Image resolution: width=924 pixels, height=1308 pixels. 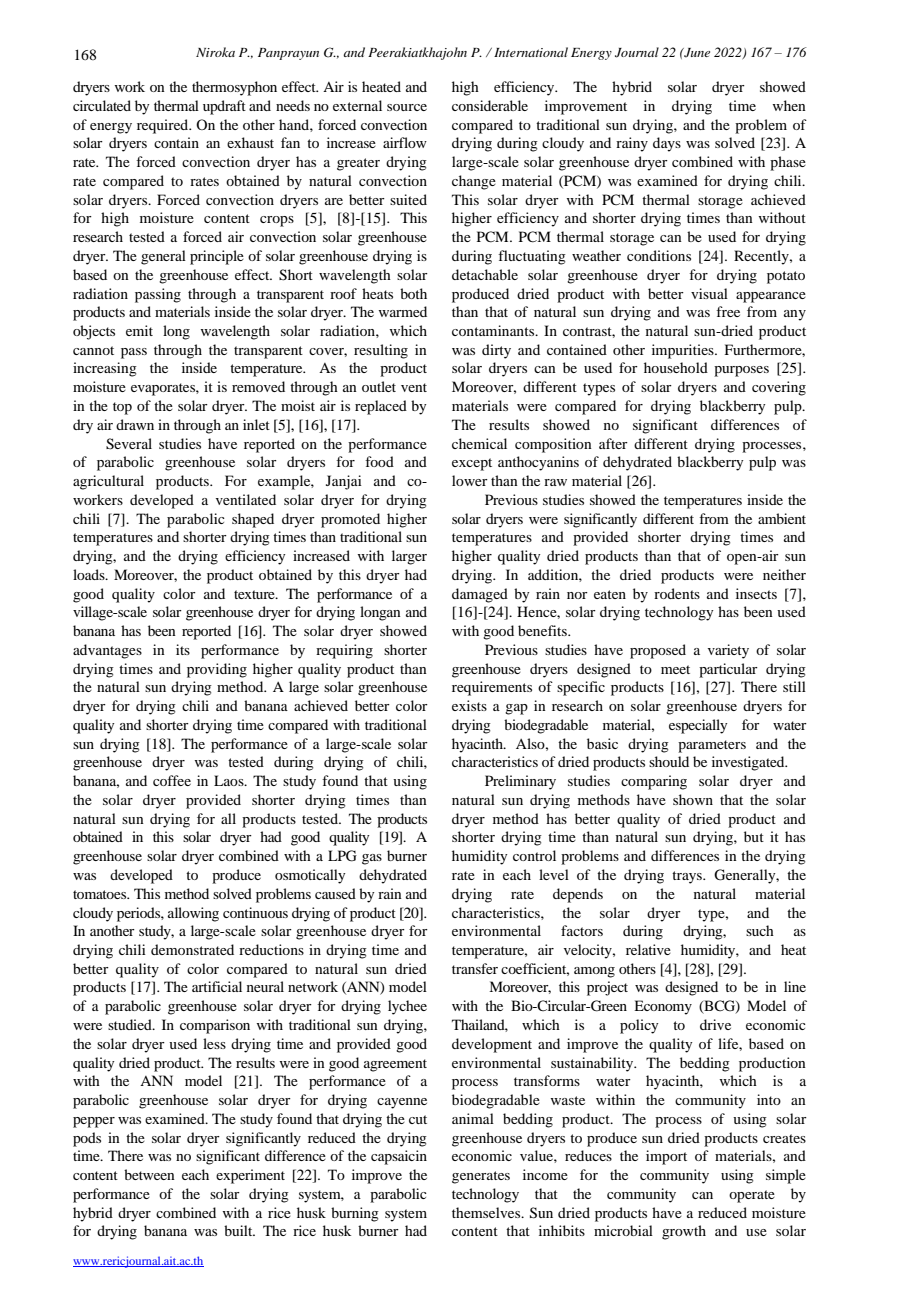 I want to click on themselves, so click(x=487, y=1212).
